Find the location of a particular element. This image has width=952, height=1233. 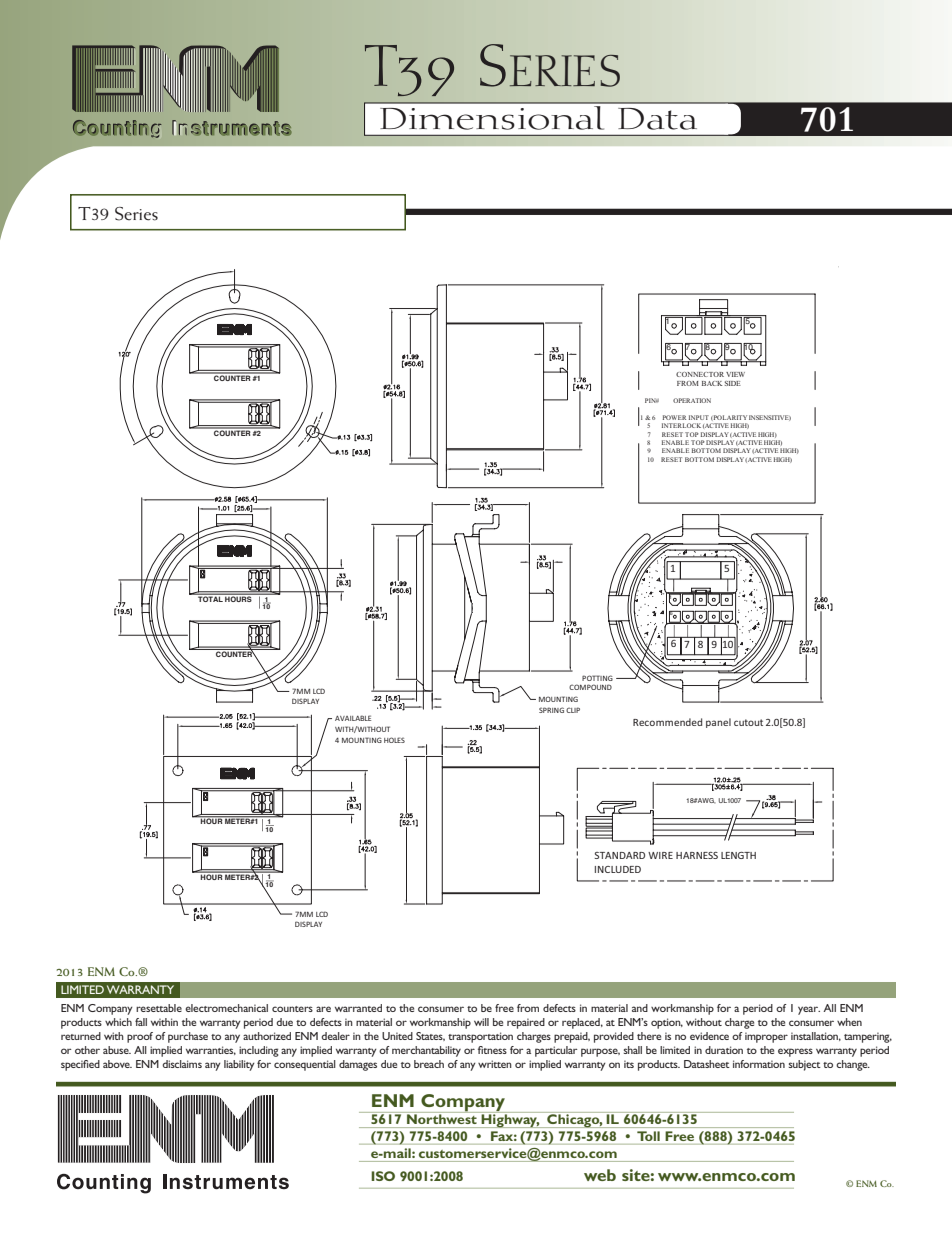

HOLES is located at coordinates (394, 740).
